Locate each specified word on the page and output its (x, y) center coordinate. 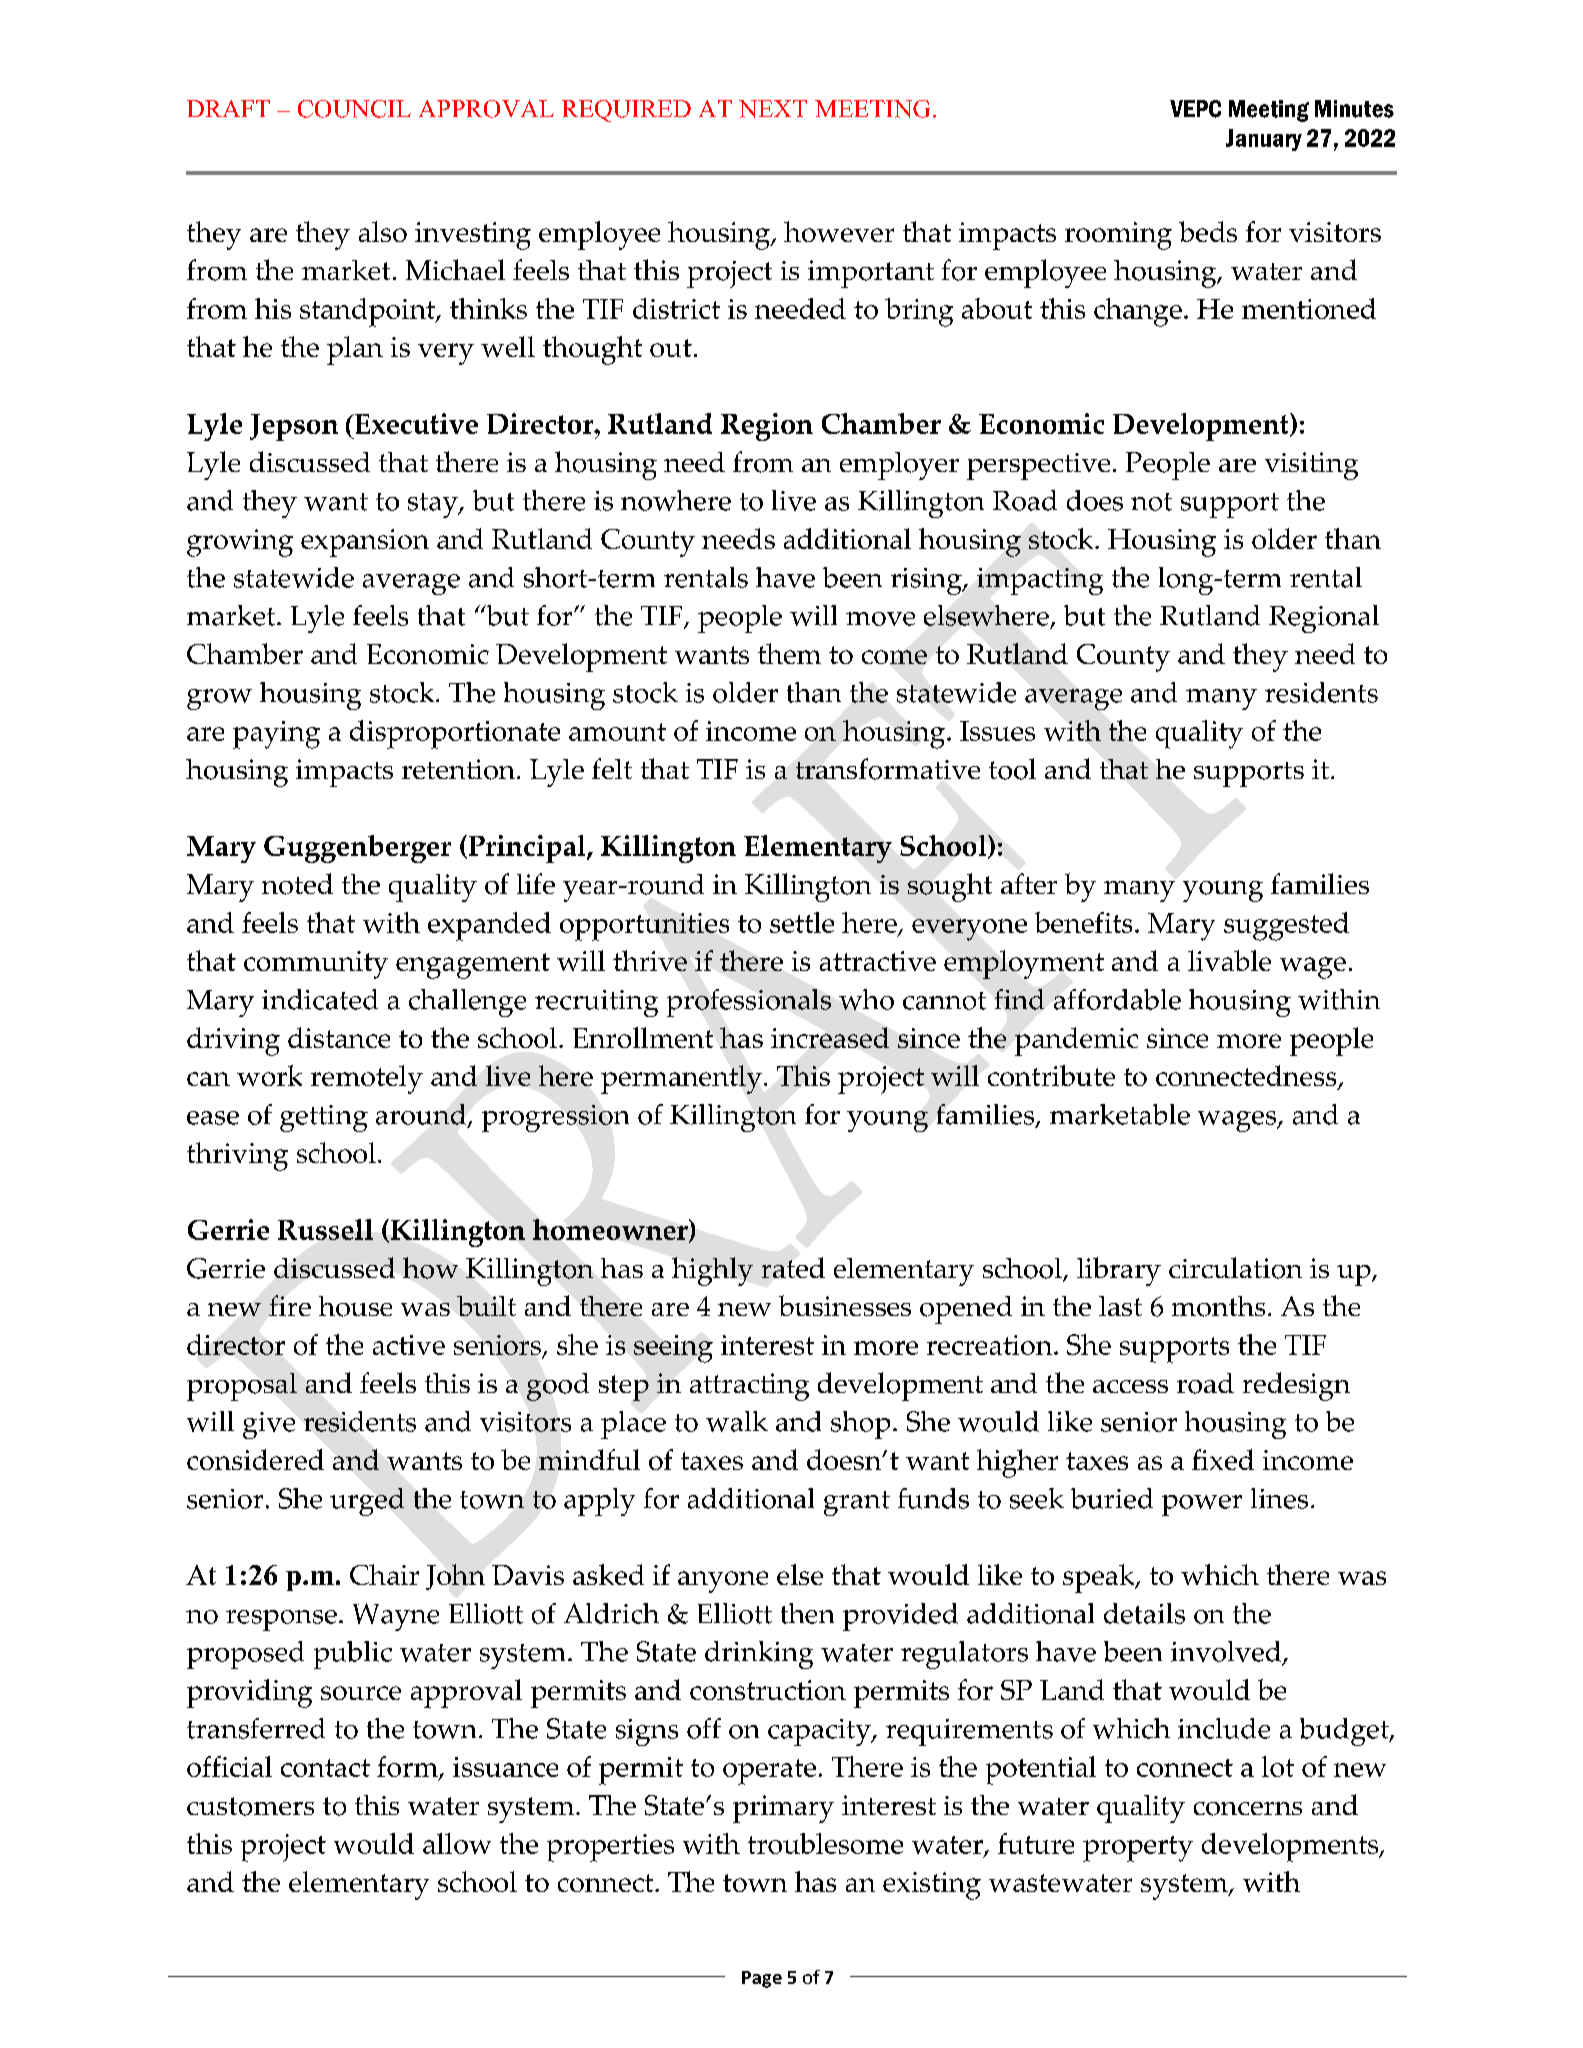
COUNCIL (354, 109)
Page (762, 1979)
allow (457, 1843)
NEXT (773, 109)
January (1264, 140)
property (1138, 1849)
